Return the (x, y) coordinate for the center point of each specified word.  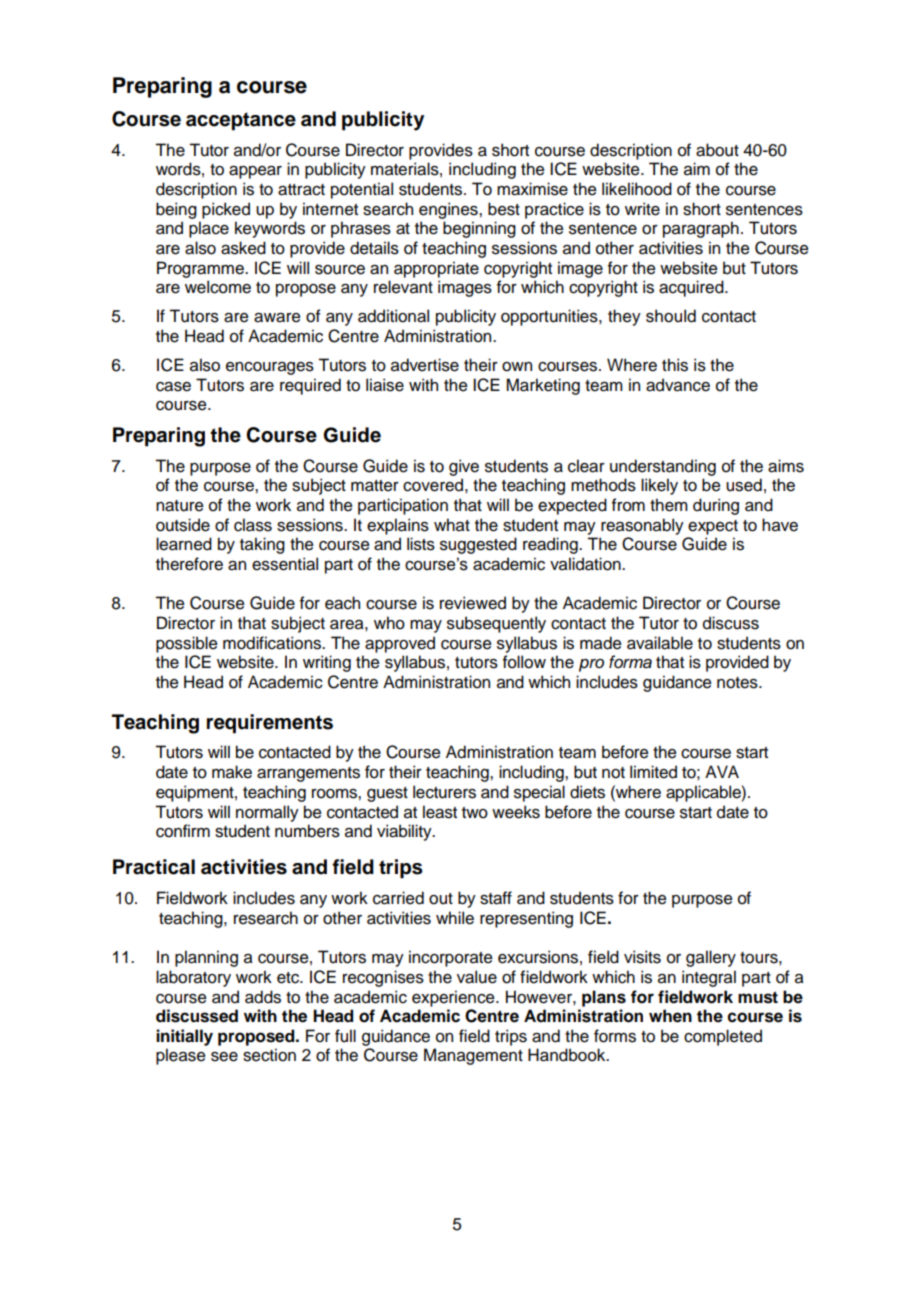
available (660, 643)
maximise (532, 189)
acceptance (241, 121)
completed (723, 1037)
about (717, 150)
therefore (189, 564)
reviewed (473, 603)
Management (473, 1056)
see (224, 1057)
